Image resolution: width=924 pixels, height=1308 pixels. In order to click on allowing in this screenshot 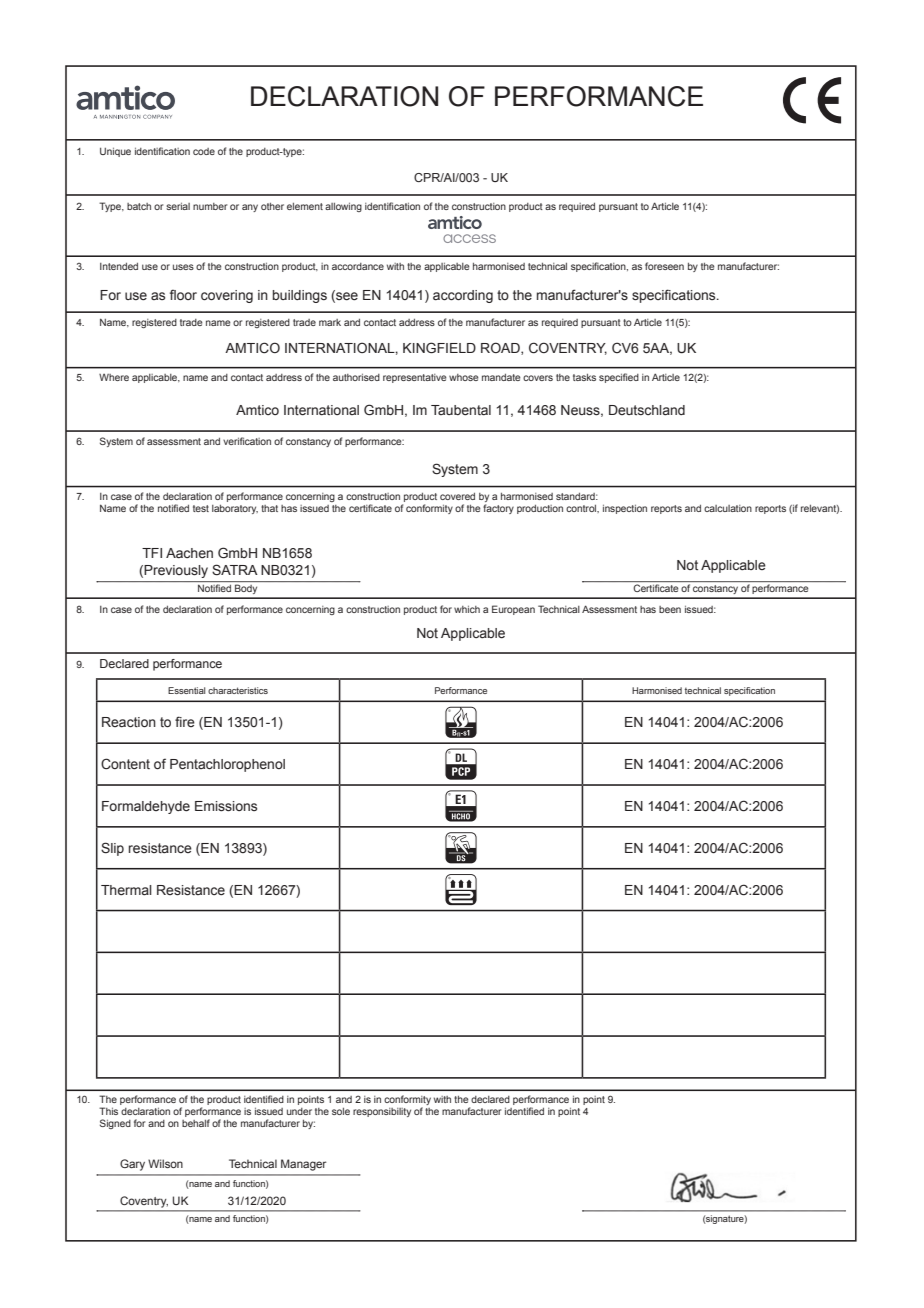, I will do `click(343, 207)`.
